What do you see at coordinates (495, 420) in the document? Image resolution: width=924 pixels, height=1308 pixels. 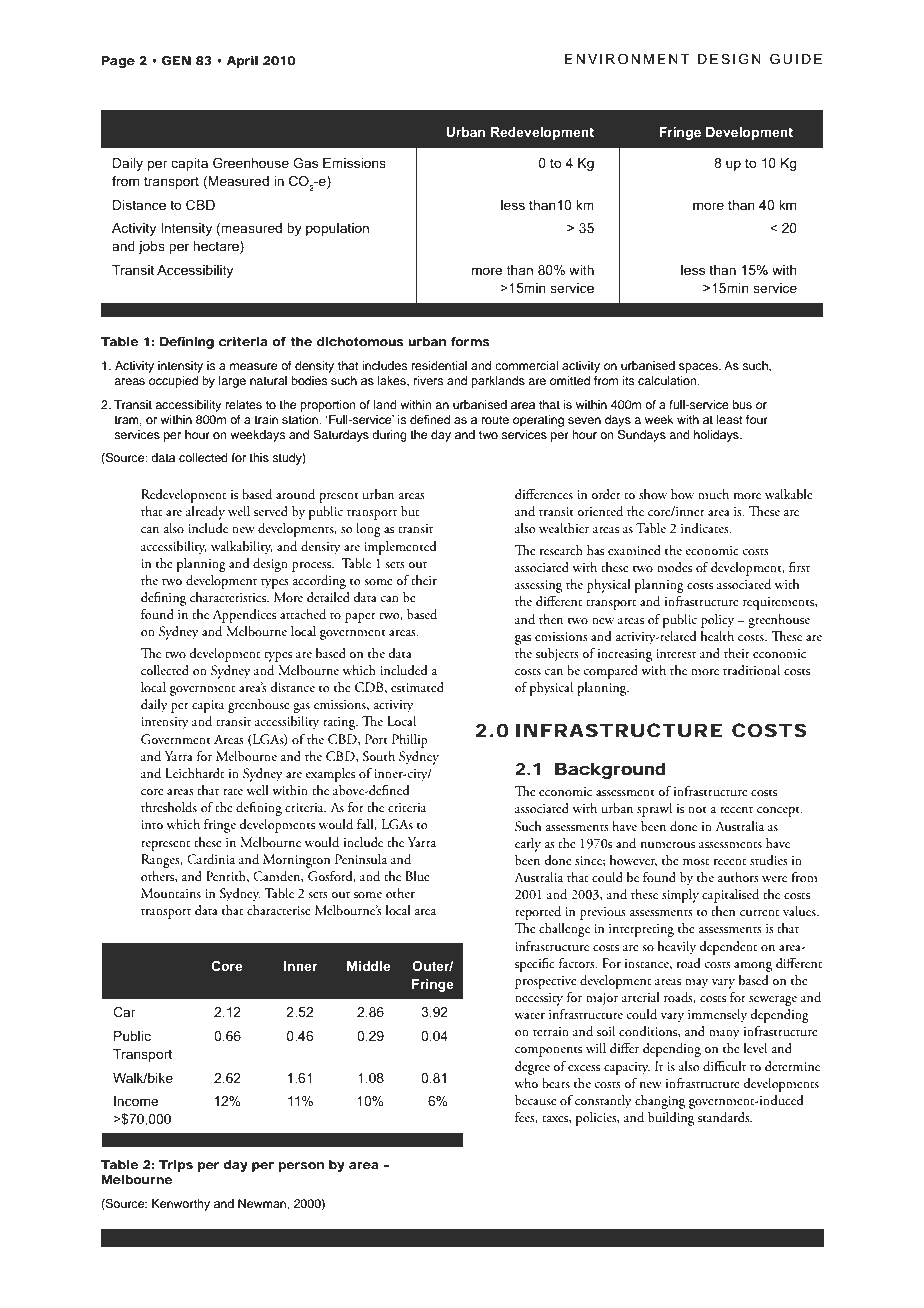 I see `route` at bounding box center [495, 420].
